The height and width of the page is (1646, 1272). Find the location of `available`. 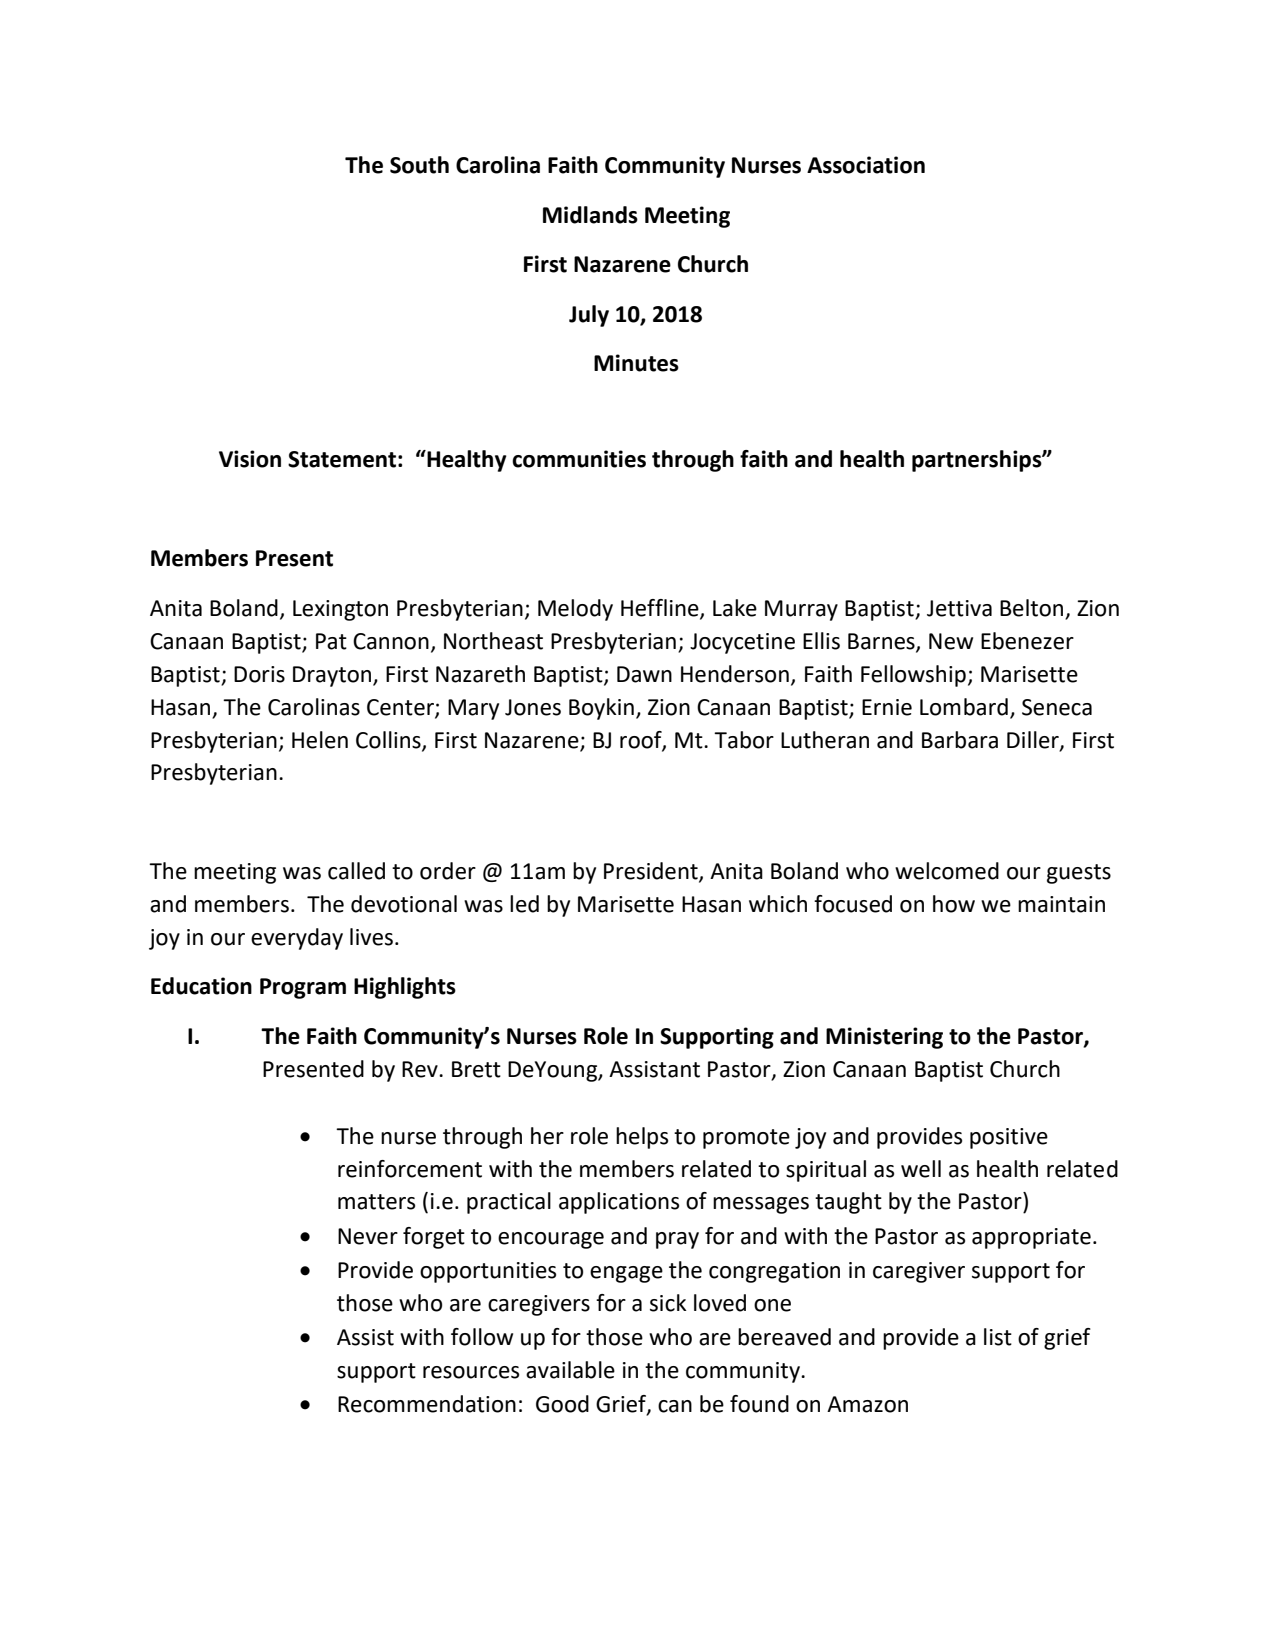

available is located at coordinates (570, 1370).
